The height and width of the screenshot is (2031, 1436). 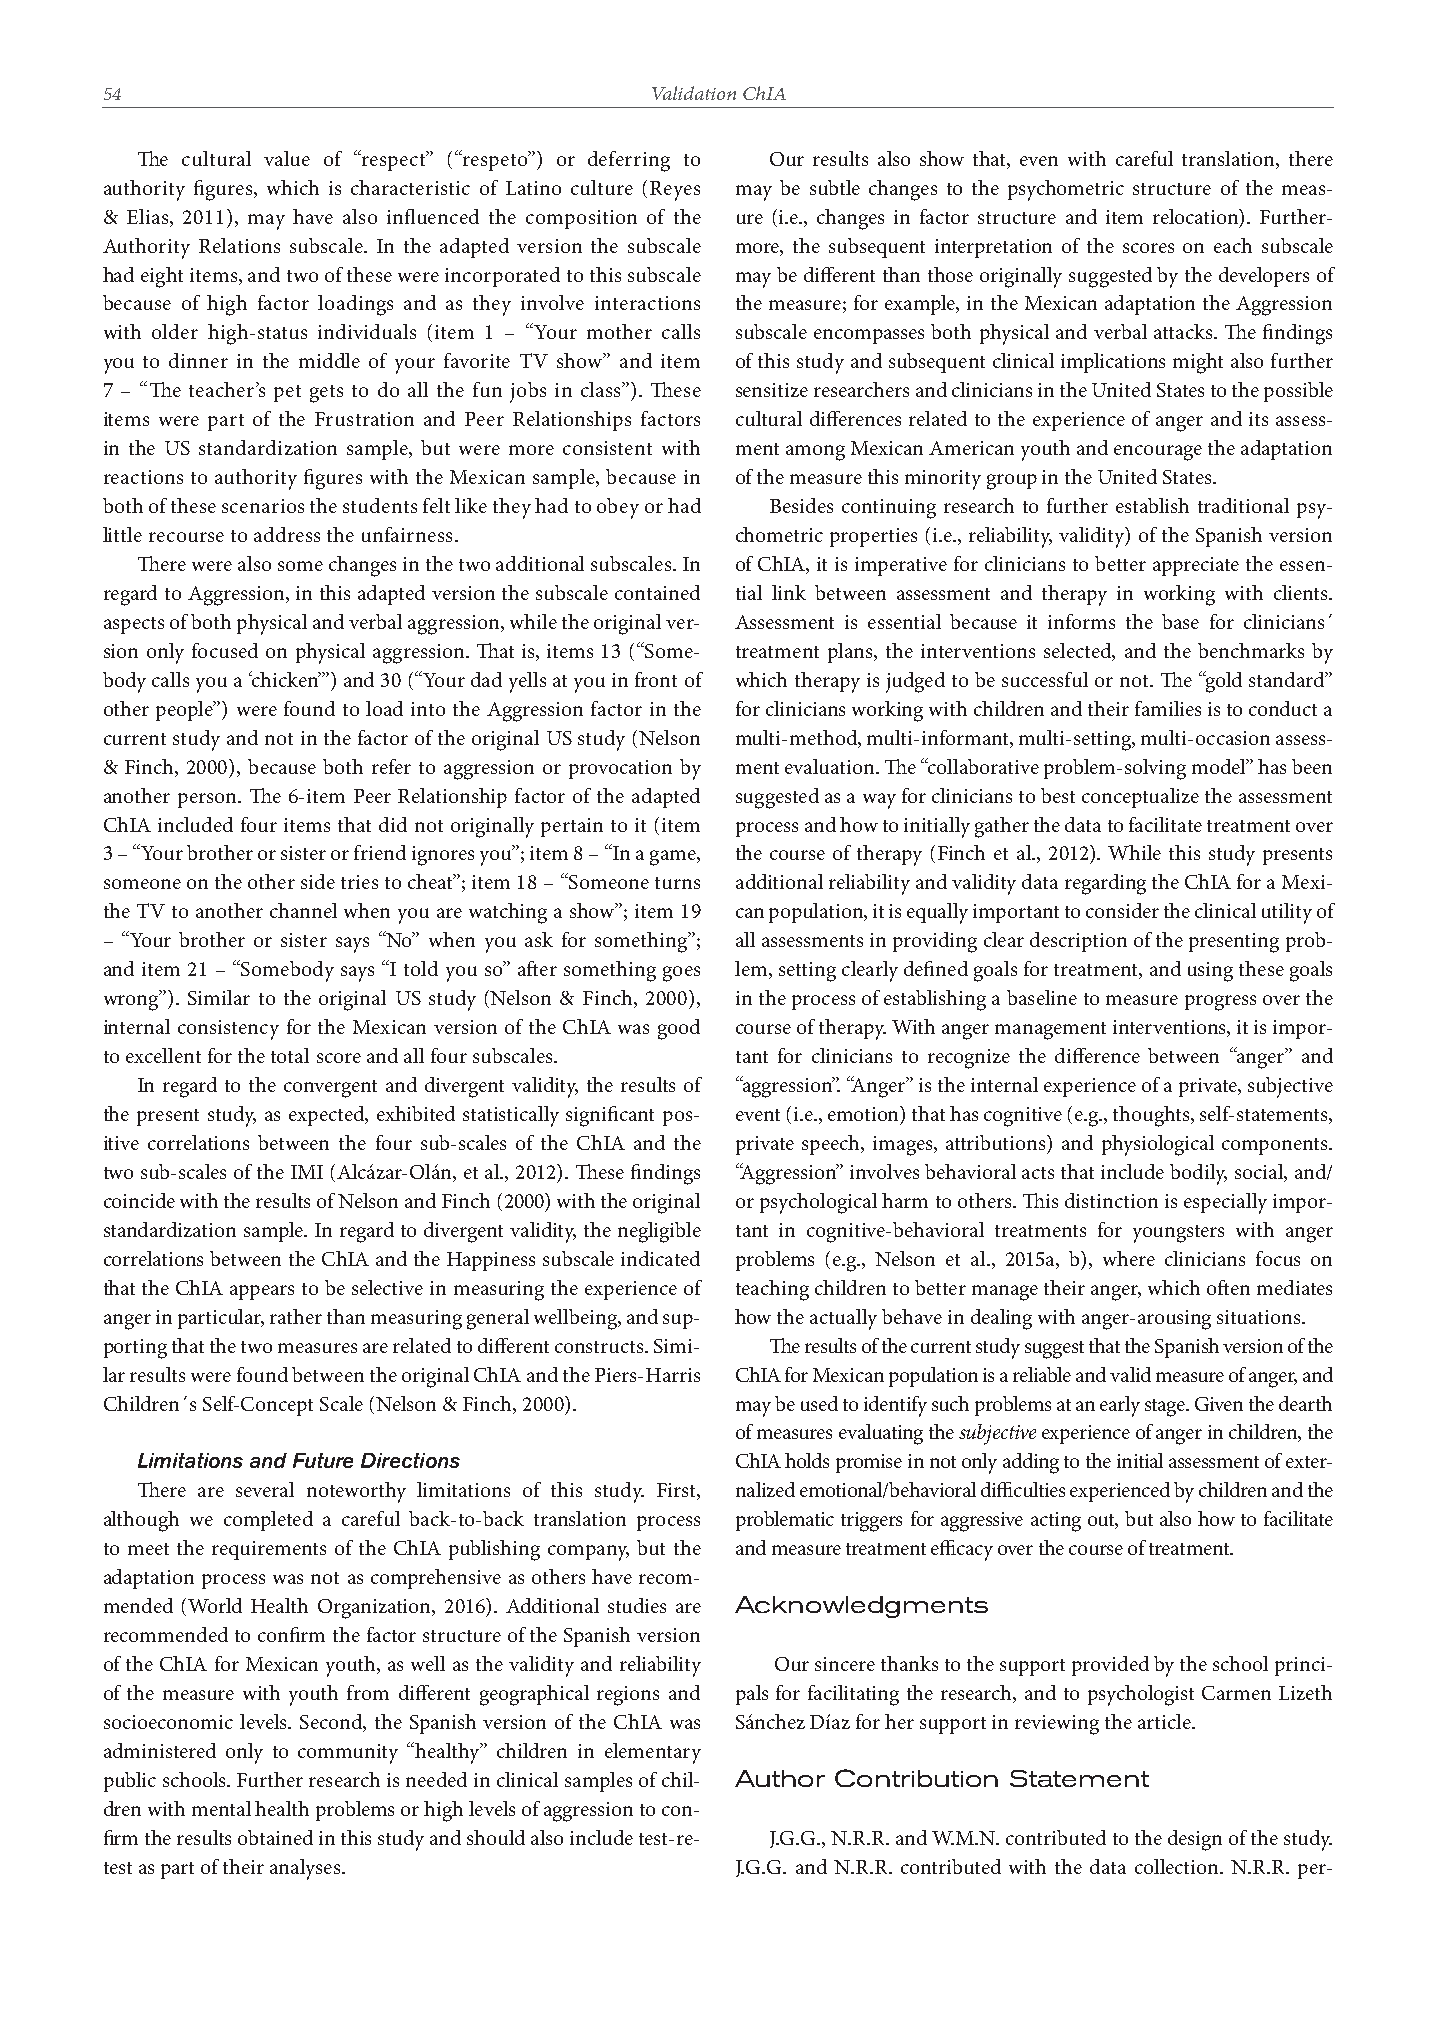 I want to click on bodily, so click(x=1198, y=1174).
